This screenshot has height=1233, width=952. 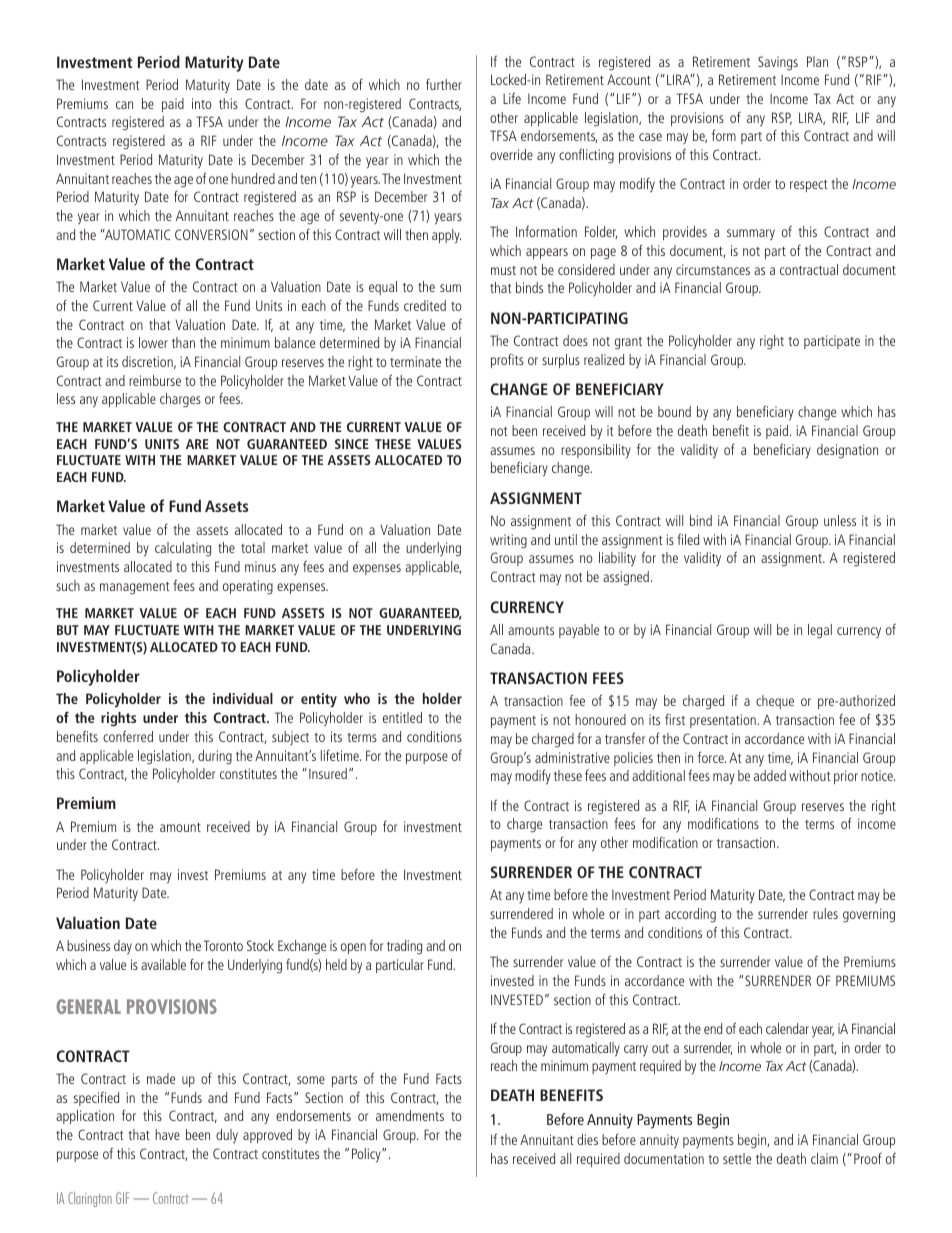 I want to click on have, so click(x=167, y=1134).
